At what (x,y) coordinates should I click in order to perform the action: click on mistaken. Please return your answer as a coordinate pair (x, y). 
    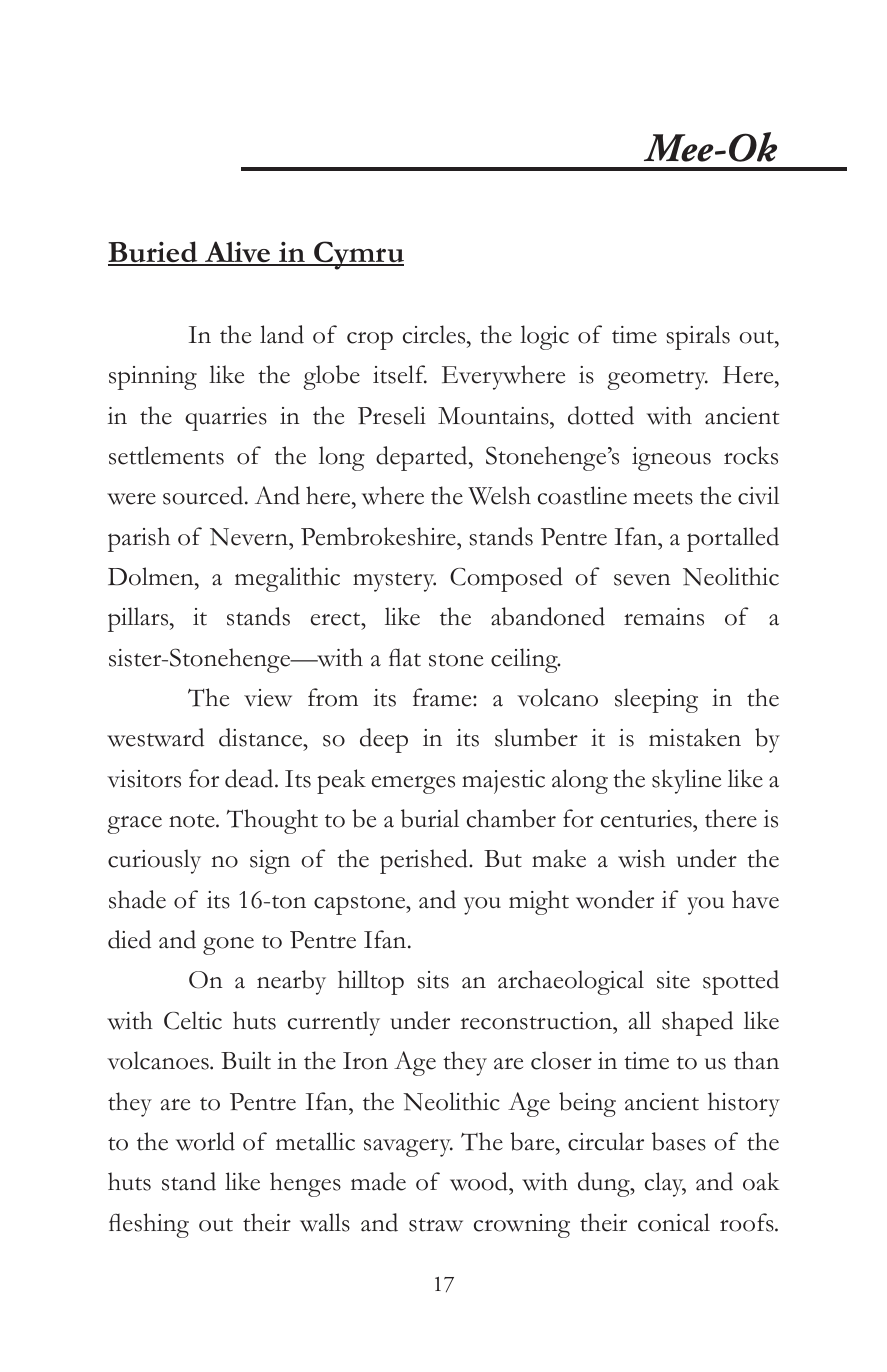
    Looking at the image, I should click on (695, 737).
